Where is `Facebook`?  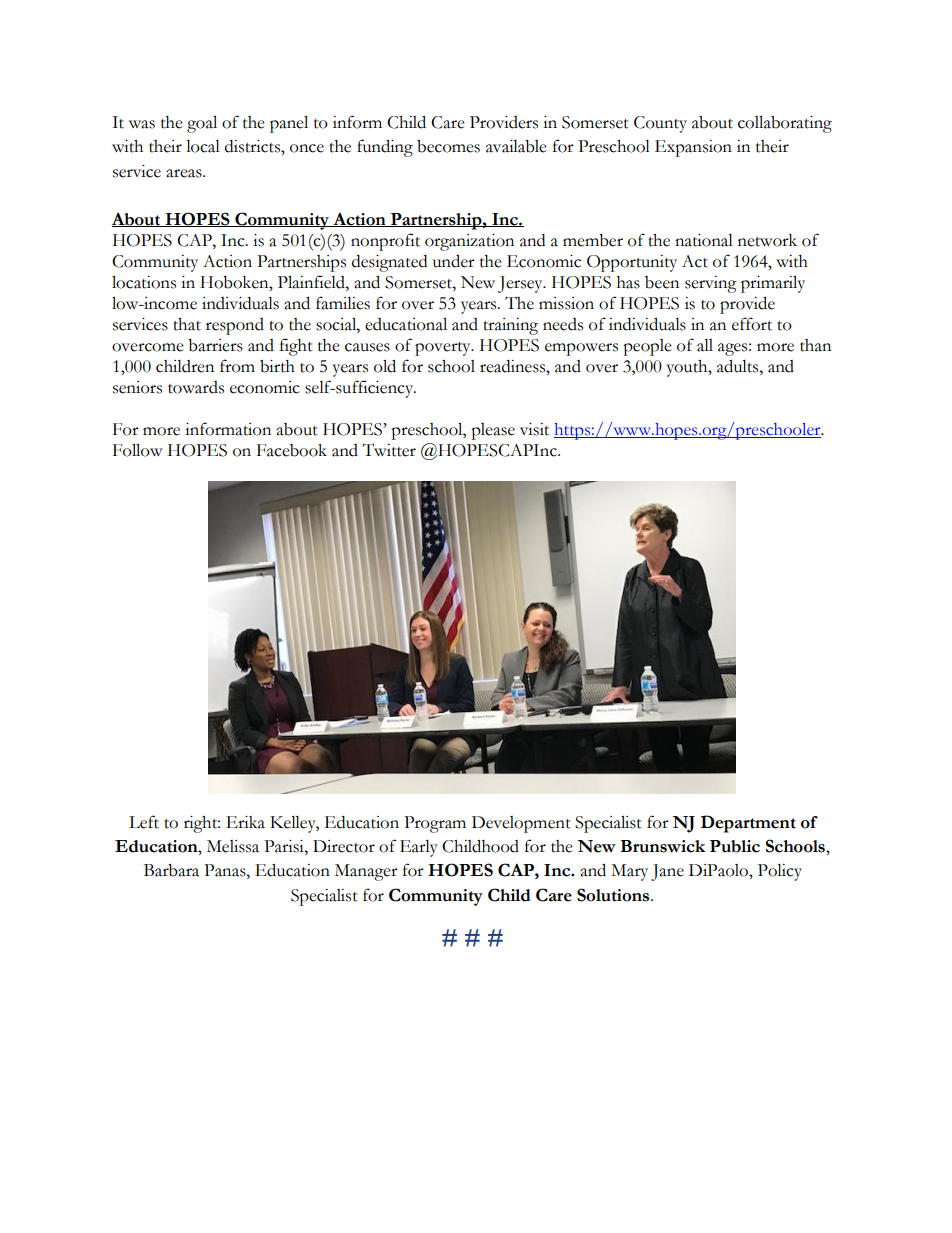 Facebook is located at coordinates (292, 450).
